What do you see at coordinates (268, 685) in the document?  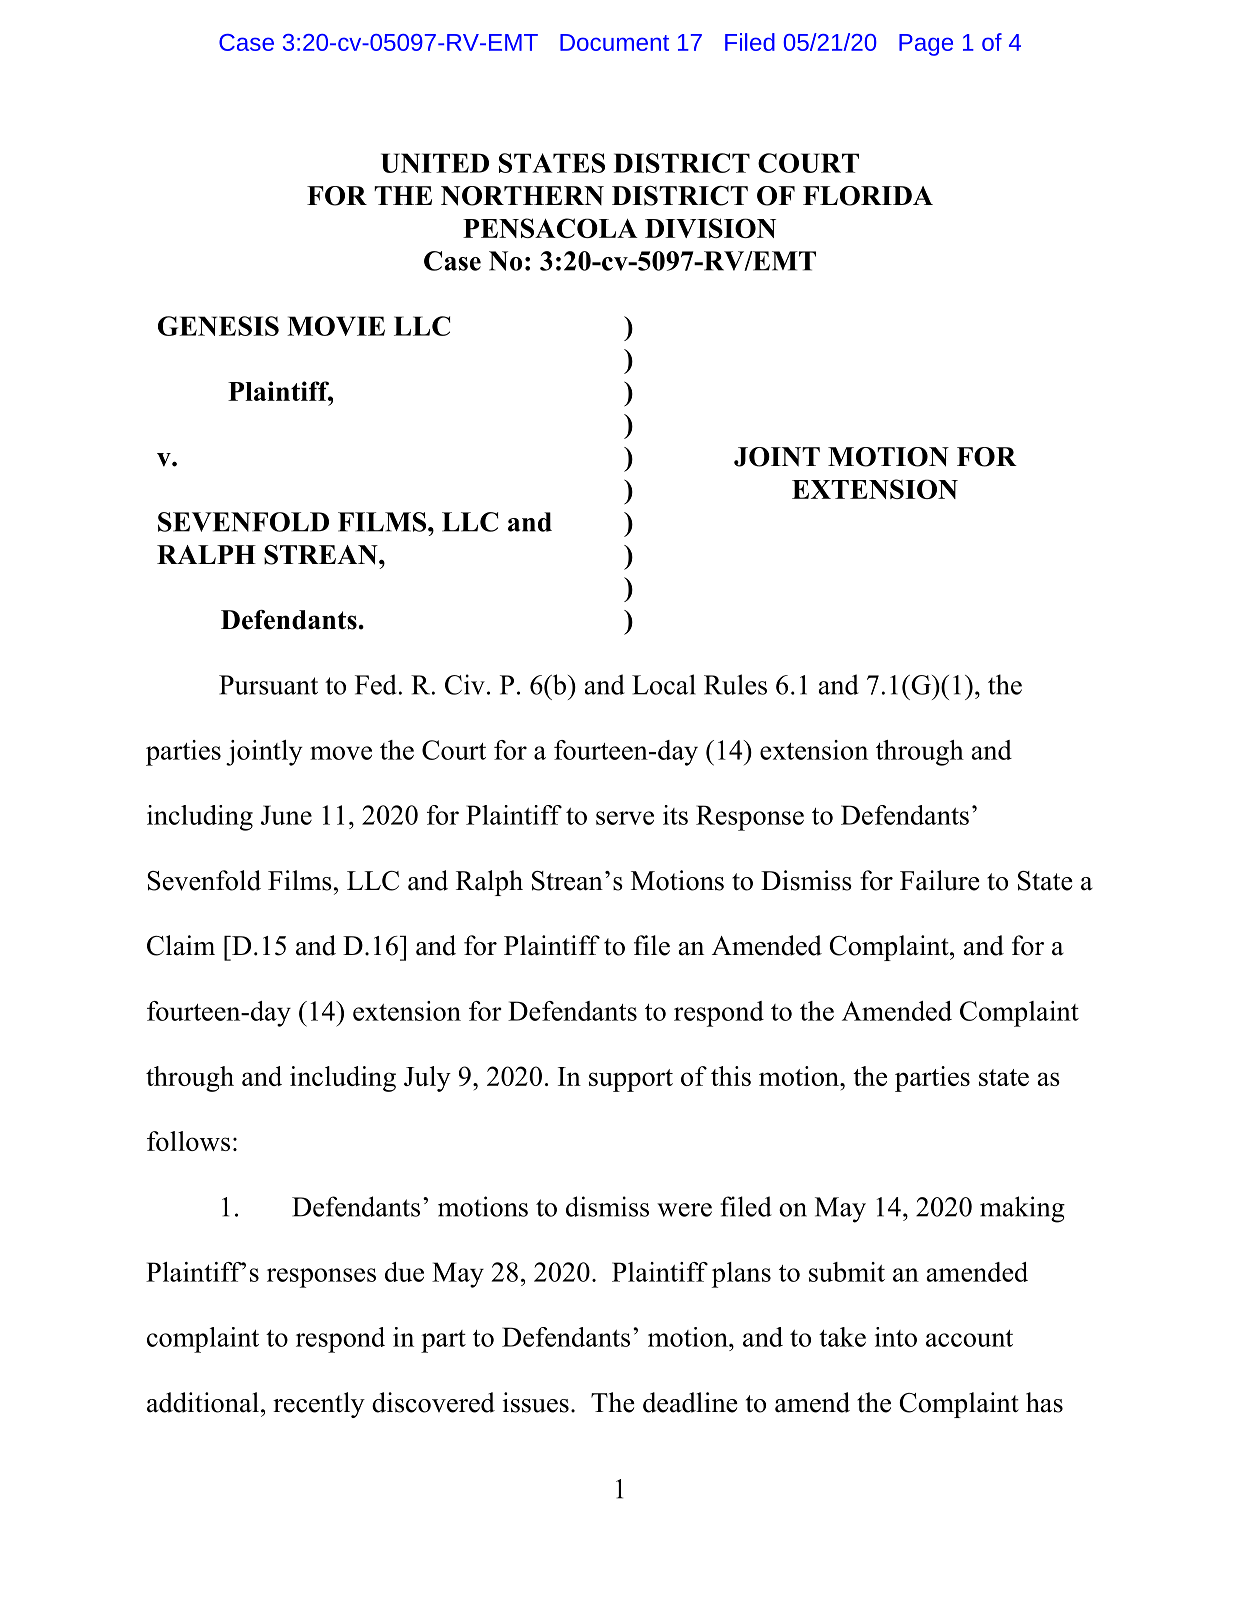 I see `Pursuant` at bounding box center [268, 685].
